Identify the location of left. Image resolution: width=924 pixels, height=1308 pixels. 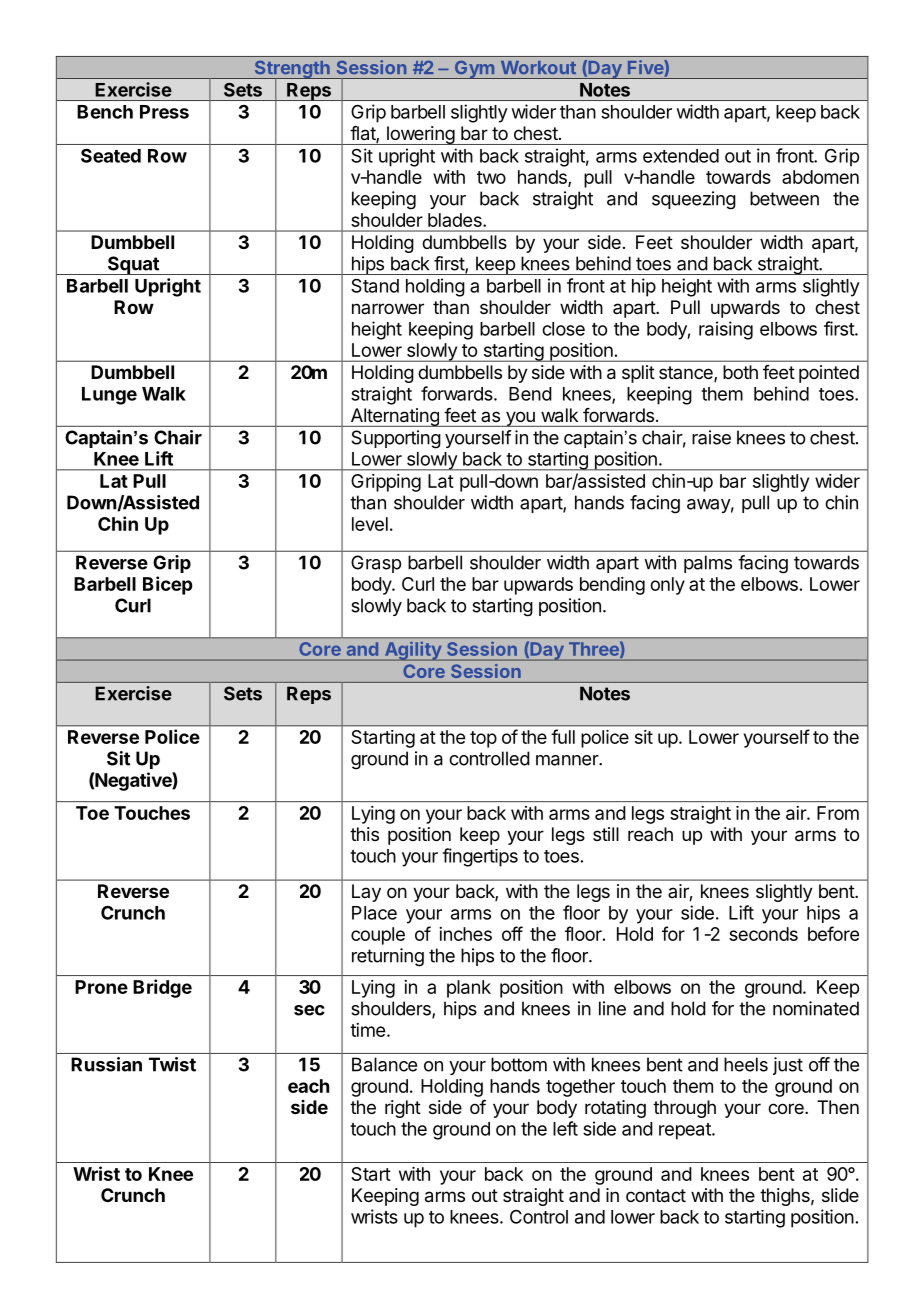
(565, 1128).
